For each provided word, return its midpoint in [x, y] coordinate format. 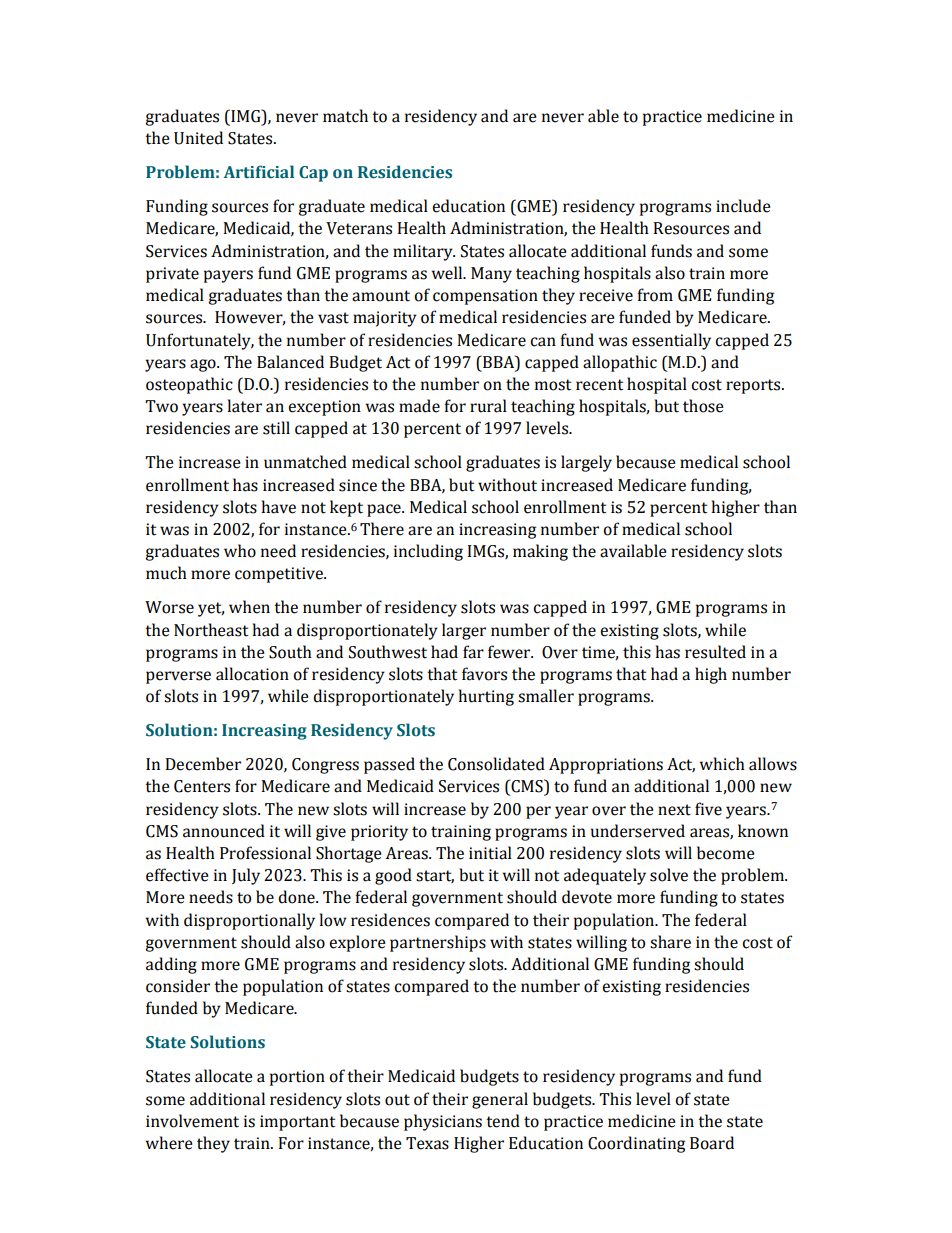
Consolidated [496, 764]
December [203, 764]
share [670, 942]
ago [204, 365]
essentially [671, 341]
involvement [192, 1121]
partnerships [438, 943]
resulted [715, 652]
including [428, 552]
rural [488, 406]
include [743, 206]
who [240, 551]
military [424, 252]
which [722, 764]
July [246, 876]
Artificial [259, 172]
